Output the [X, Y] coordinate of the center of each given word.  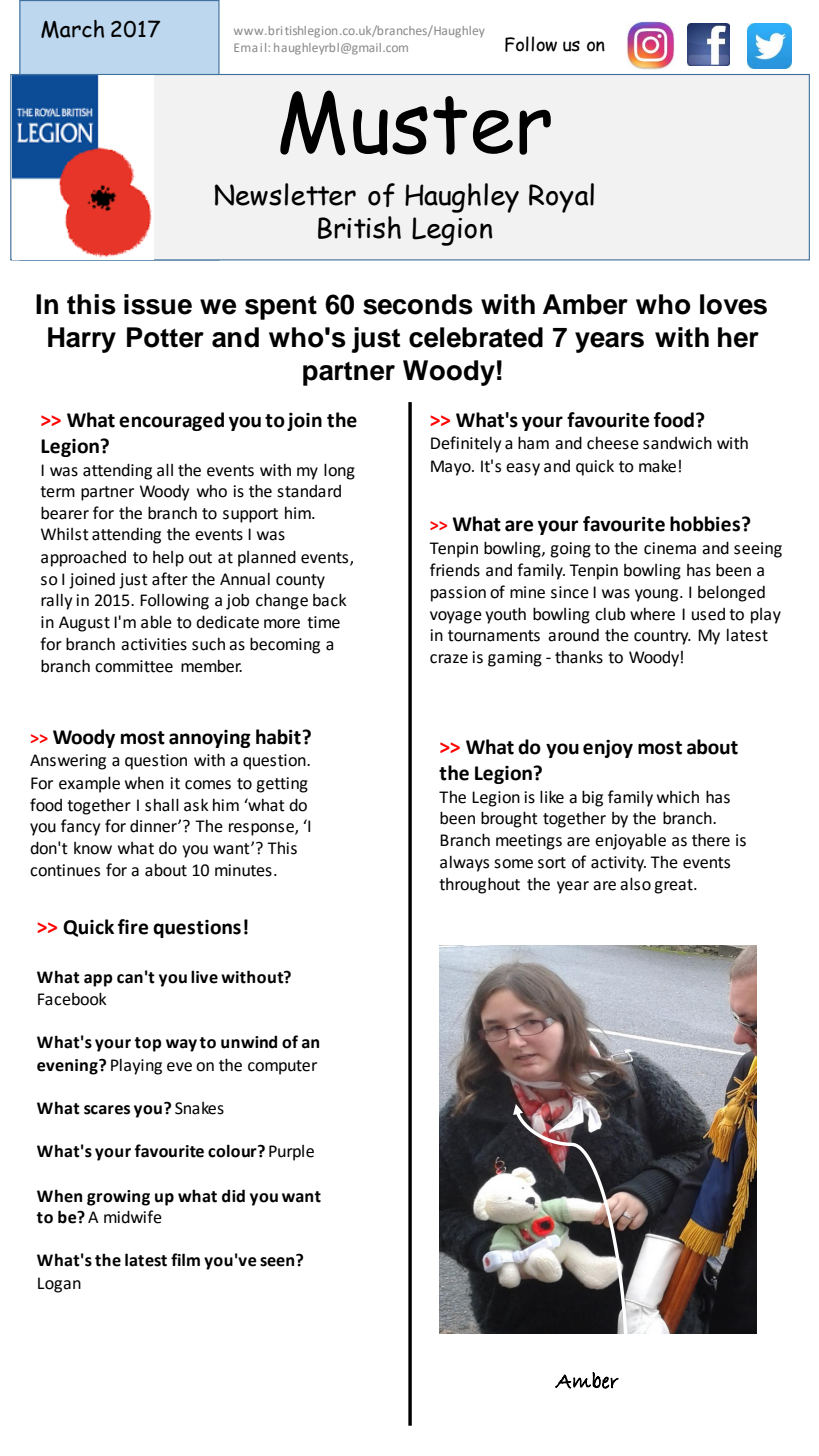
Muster [415, 123]
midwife [133, 1217]
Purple [291, 1153]
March [72, 29]
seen [278, 1261]
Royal [561, 198]
